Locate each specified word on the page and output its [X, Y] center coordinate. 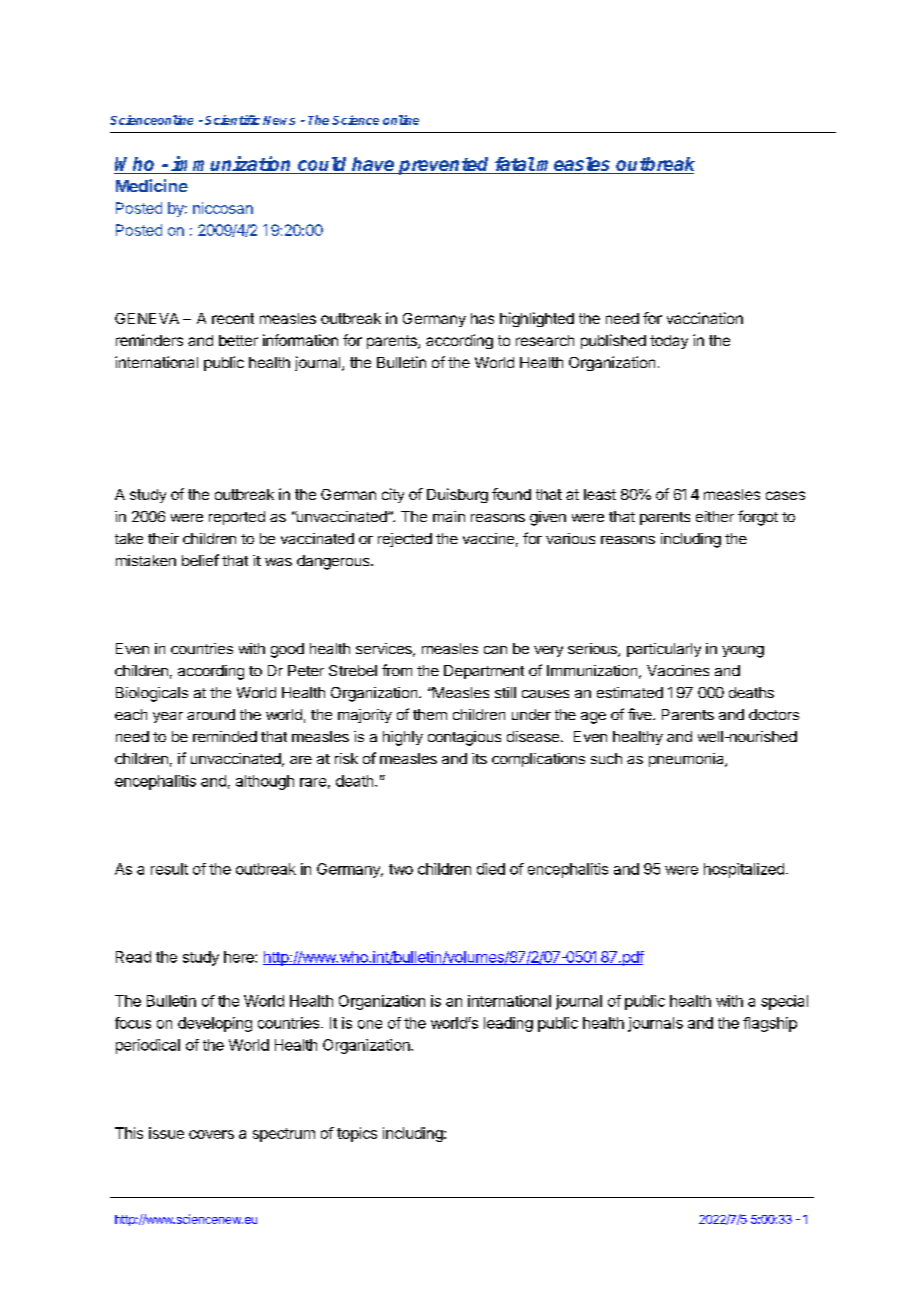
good [287, 650]
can [495, 650]
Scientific [232, 120]
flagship [770, 1024]
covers [211, 1134]
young [743, 652]
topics [357, 1134]
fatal [515, 164]
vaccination [705, 318]
